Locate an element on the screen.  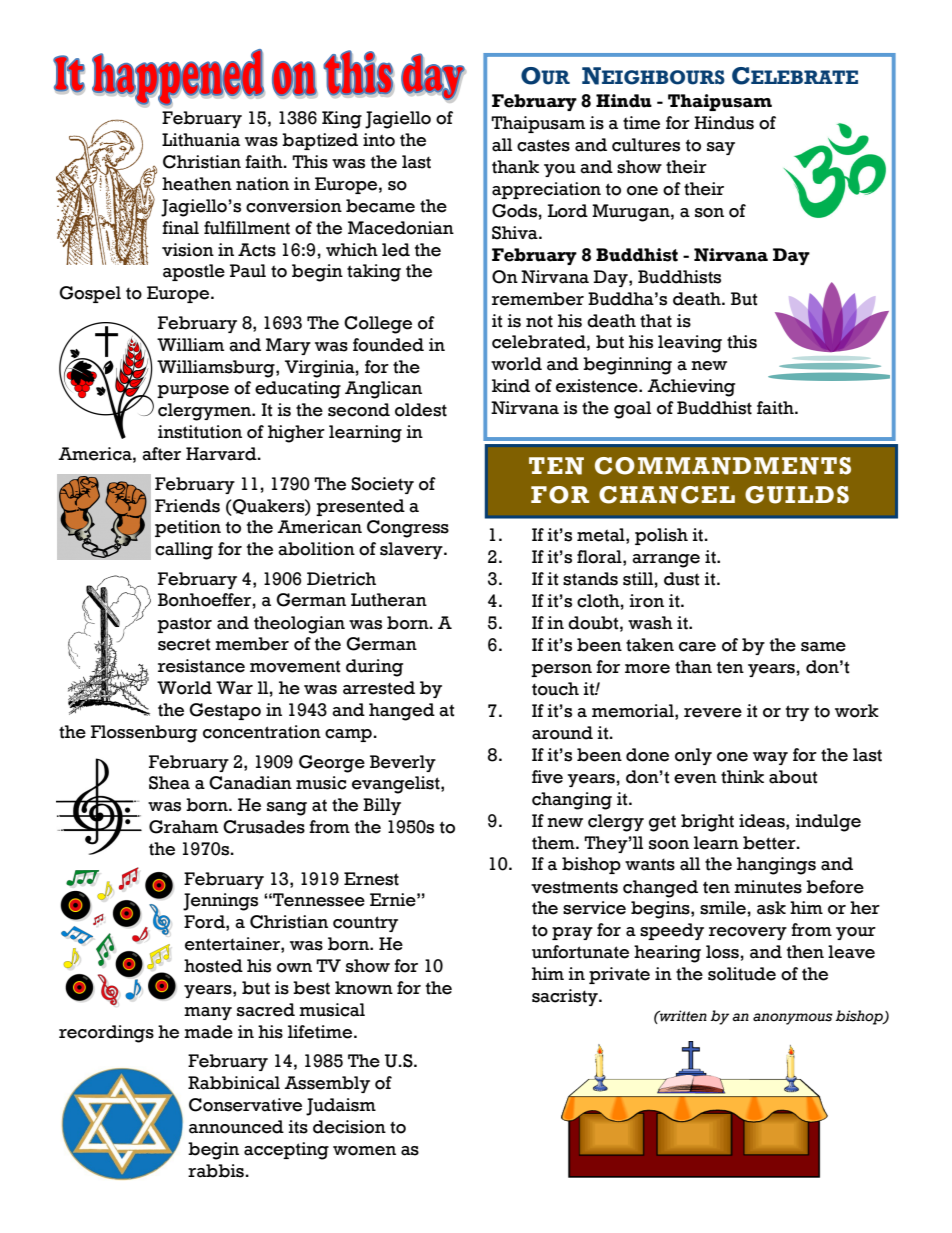
same is located at coordinates (823, 647).
